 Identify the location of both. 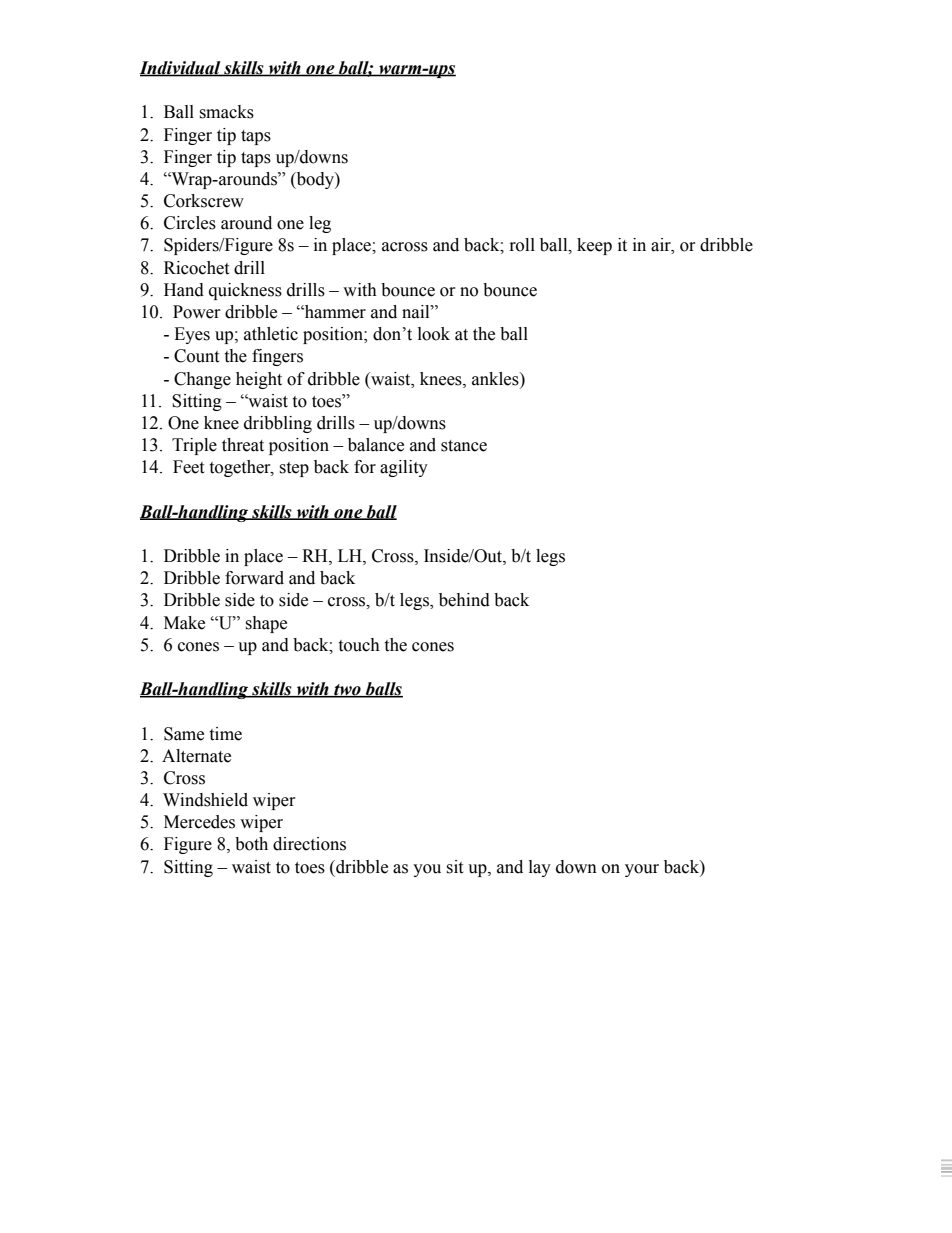
(251, 844).
